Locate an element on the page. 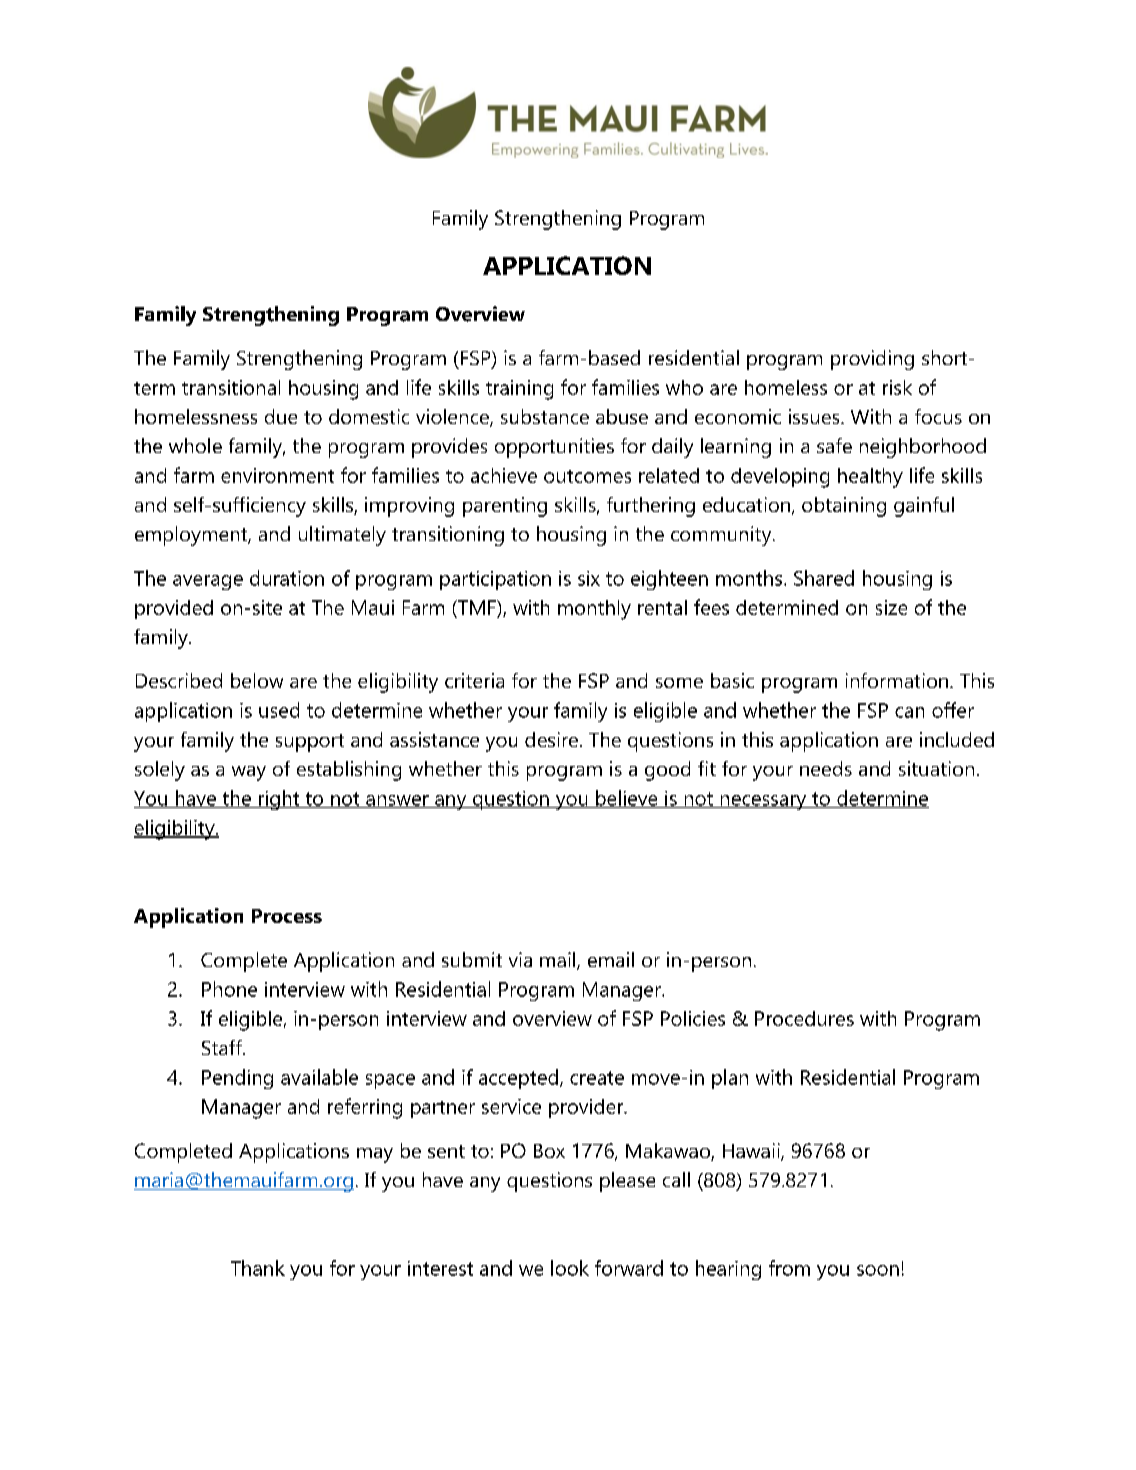 The width and height of the image is (1136, 1470). due is located at coordinates (281, 416).
